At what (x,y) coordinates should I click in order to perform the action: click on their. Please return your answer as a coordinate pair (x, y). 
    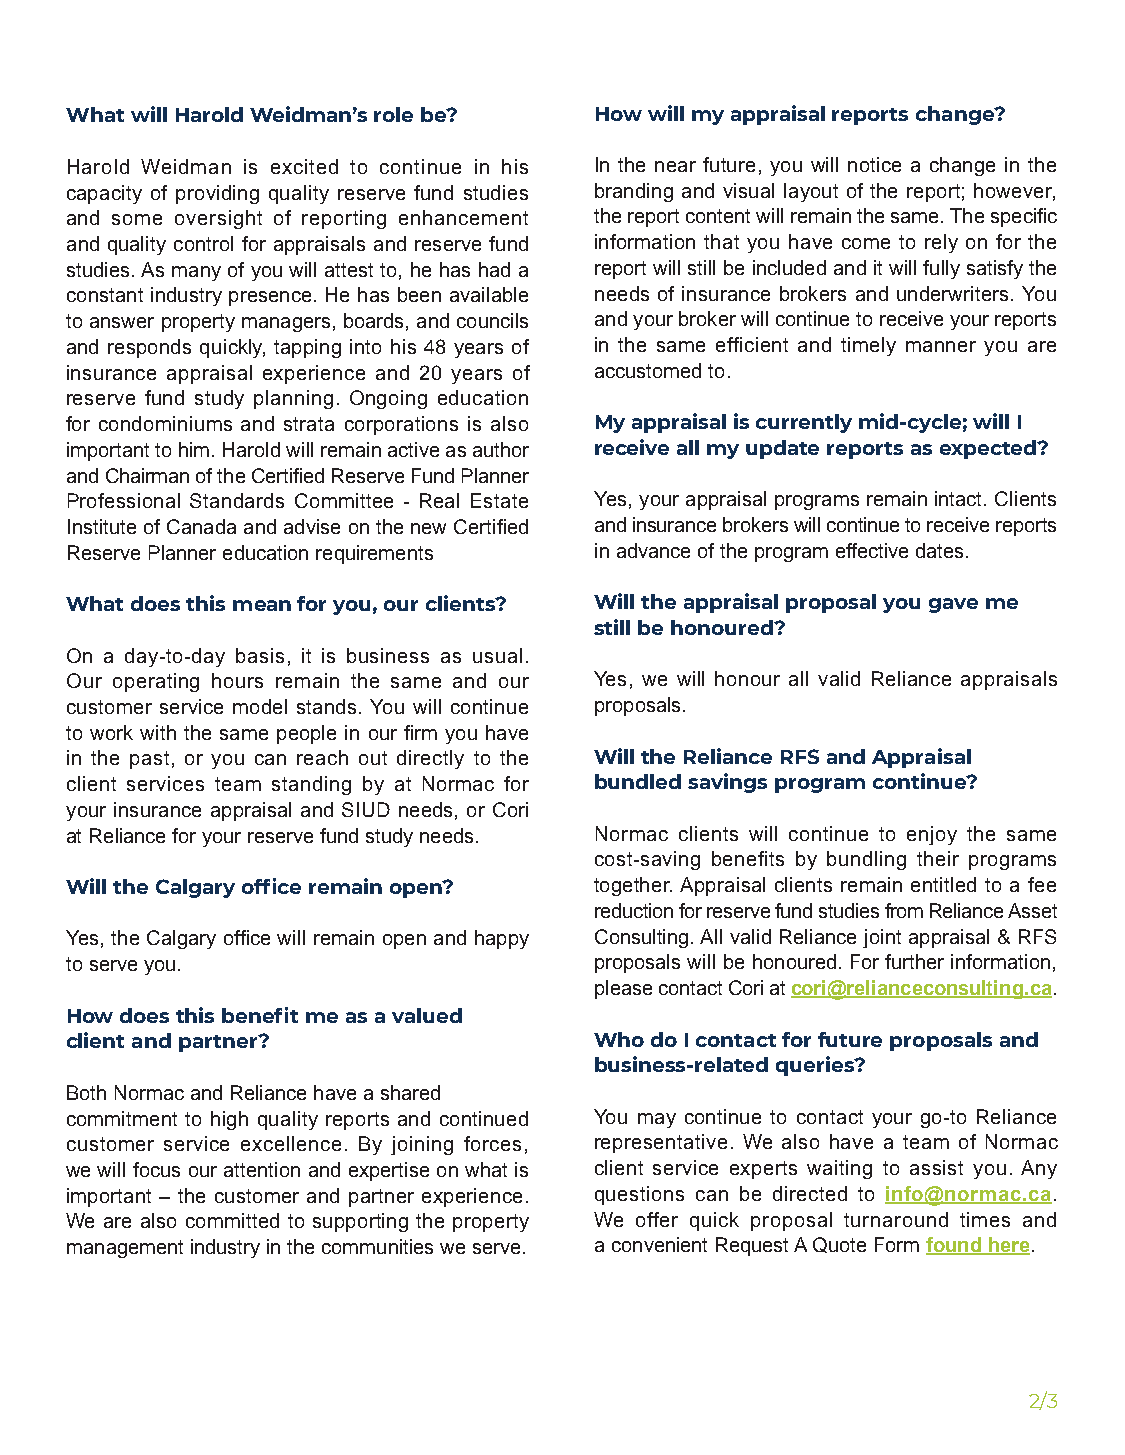
    Looking at the image, I should click on (938, 858).
